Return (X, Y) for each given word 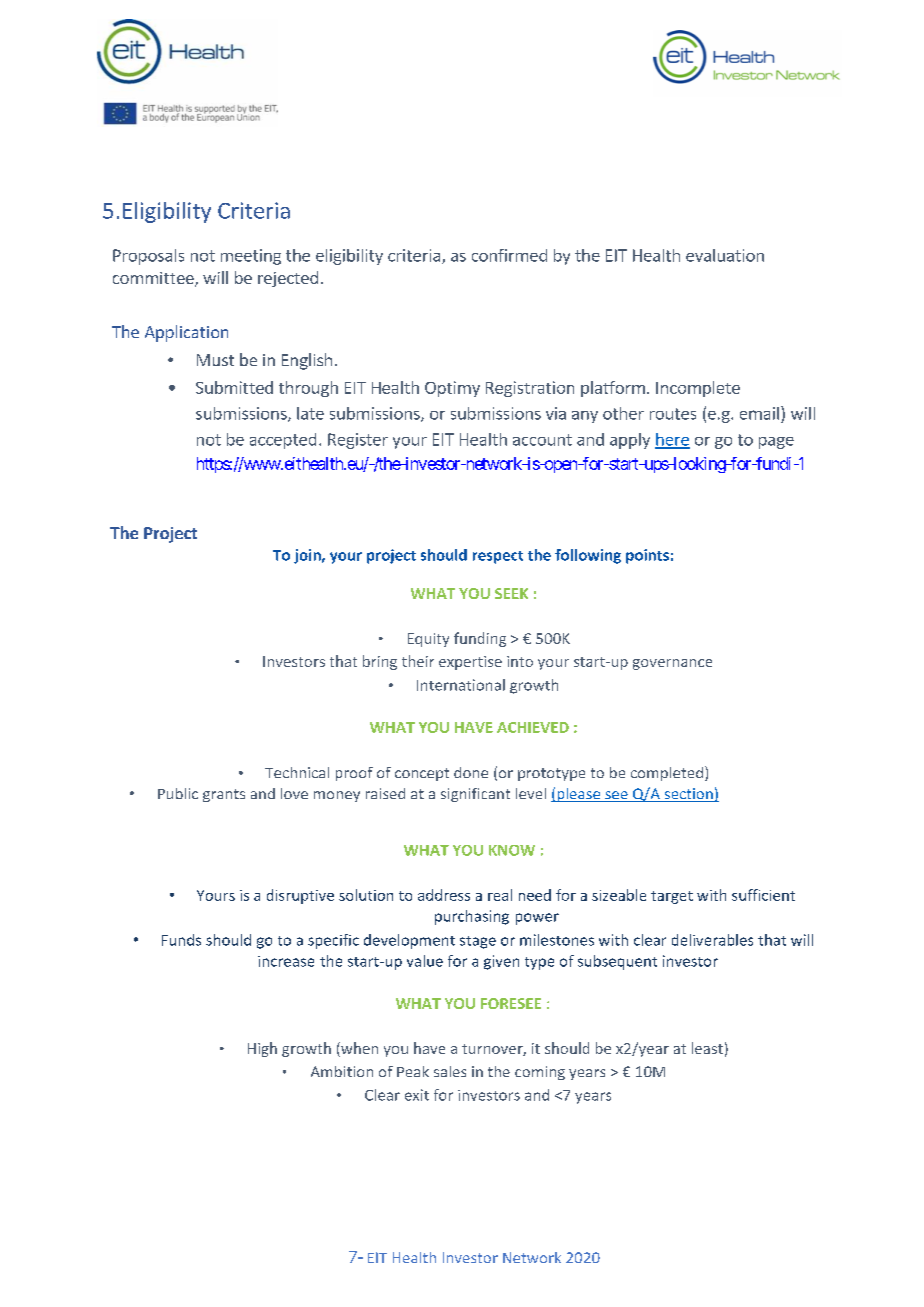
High (262, 1049)
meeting (251, 257)
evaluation (725, 255)
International (461, 685)
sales (450, 1071)
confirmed (509, 255)
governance (672, 664)
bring (380, 662)
